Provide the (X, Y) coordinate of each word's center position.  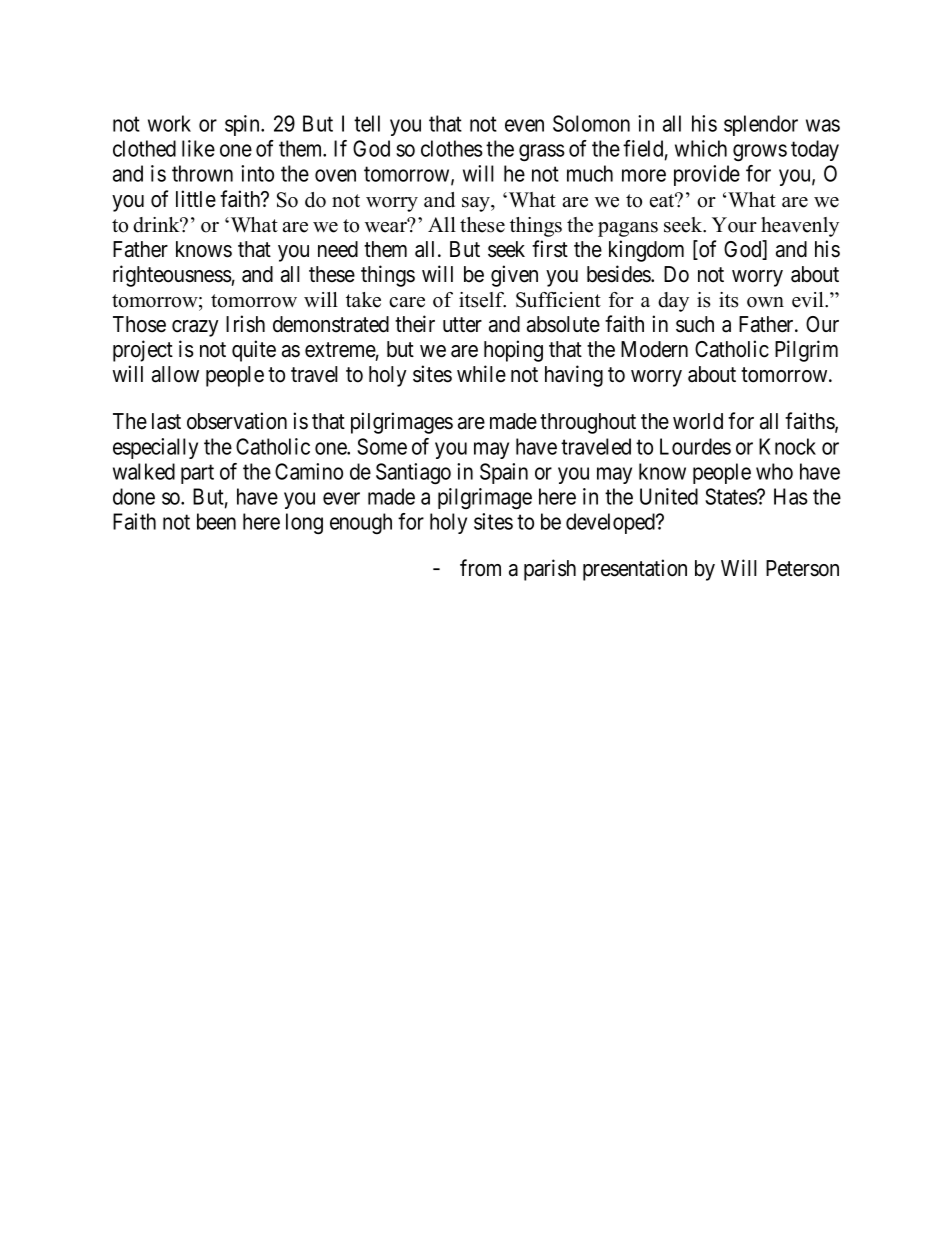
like (198, 148)
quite (254, 351)
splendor (761, 125)
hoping (513, 351)
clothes (452, 148)
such (695, 324)
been (216, 521)
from (480, 568)
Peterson (802, 568)
